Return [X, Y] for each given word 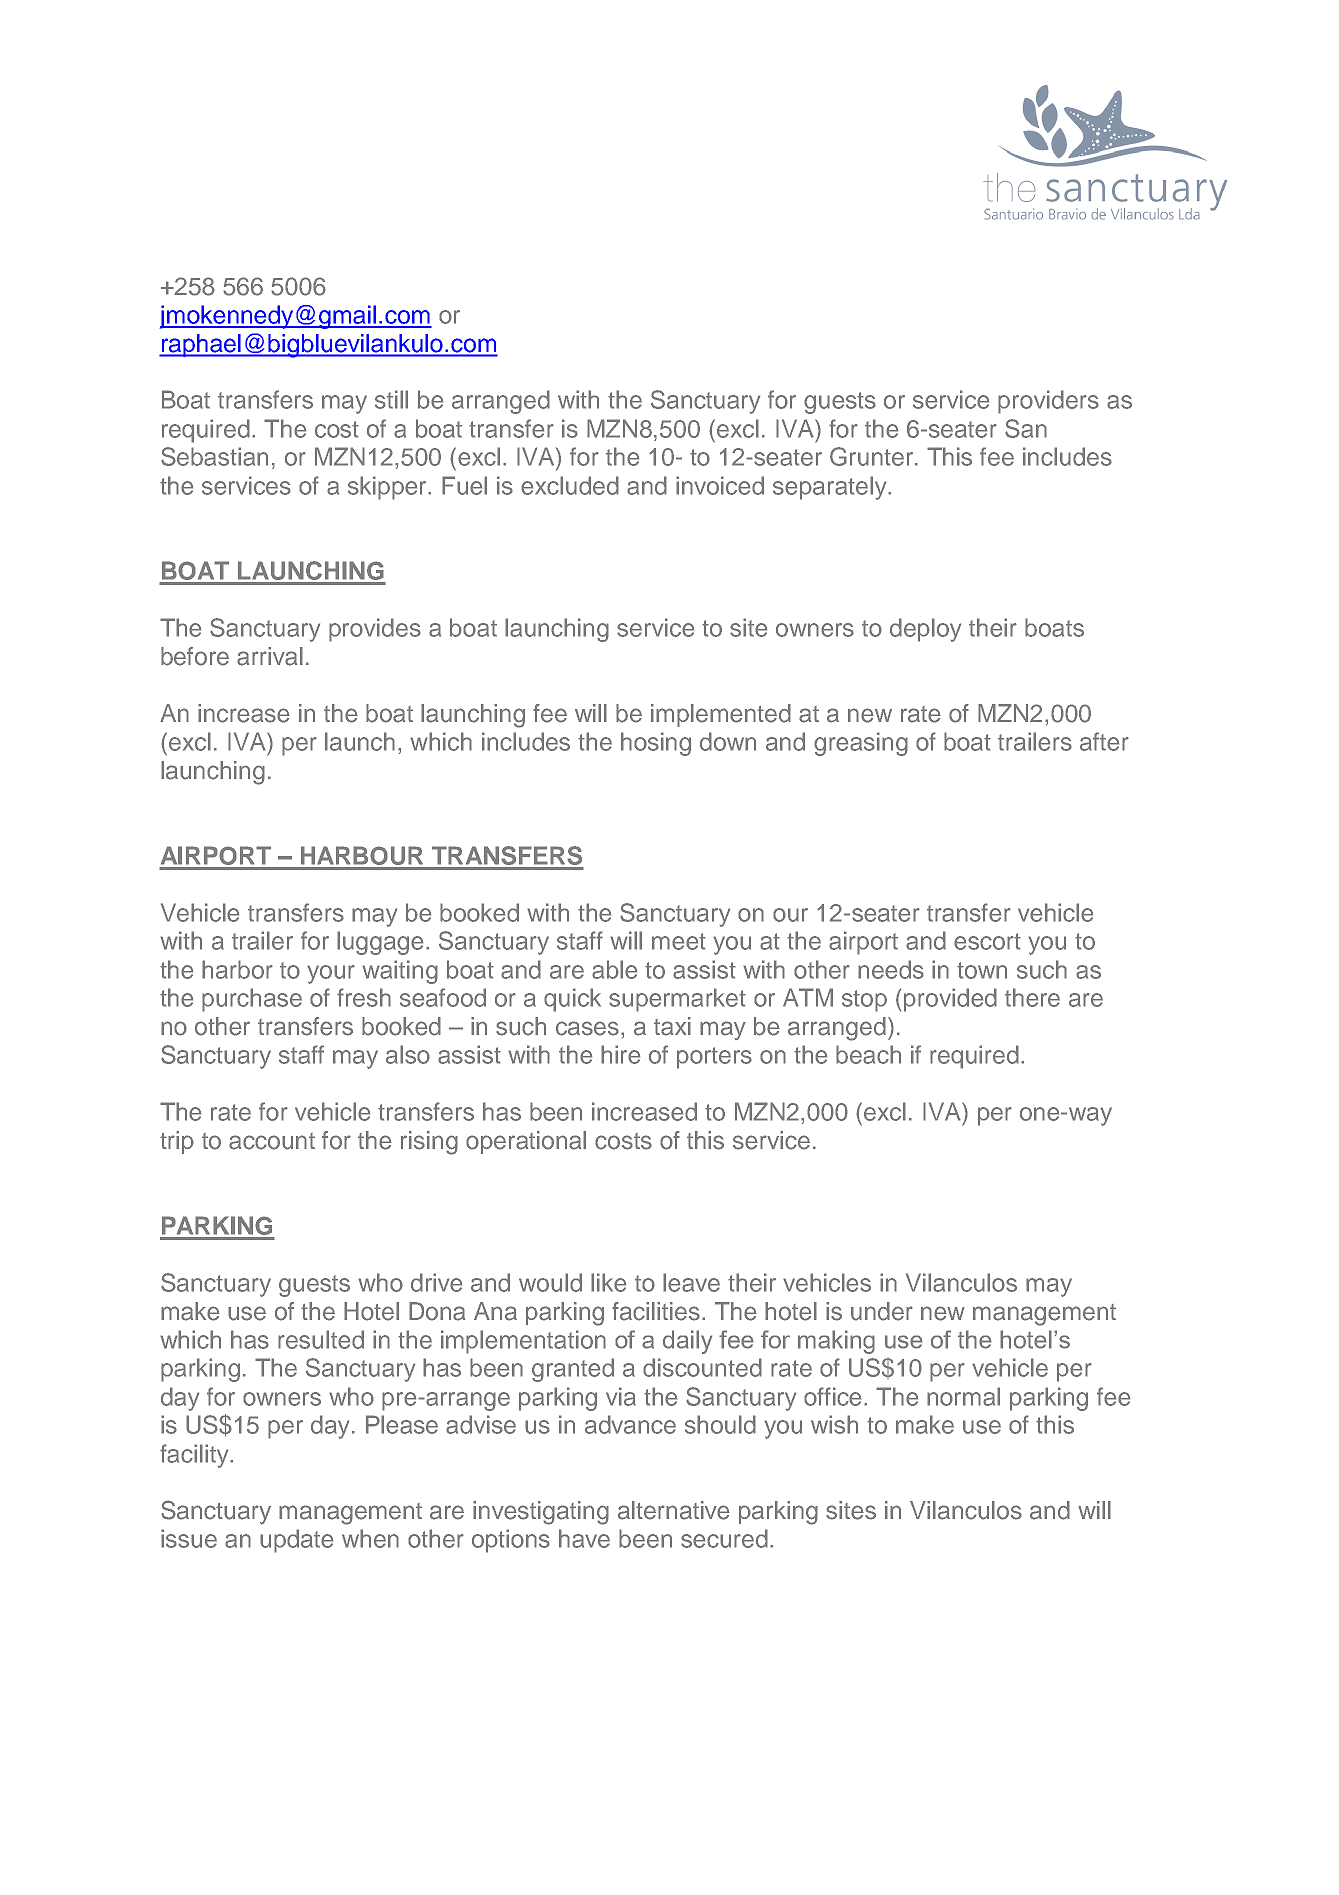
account [272, 1141]
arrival [270, 656]
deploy [925, 630]
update [296, 1541]
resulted [321, 1339]
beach [868, 1054]
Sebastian [214, 456]
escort [987, 941]
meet [679, 941]
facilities [656, 1311]
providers [1048, 402]
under [882, 1311]
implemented [721, 715]
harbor [237, 969]
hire [620, 1054]
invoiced [720, 485]
